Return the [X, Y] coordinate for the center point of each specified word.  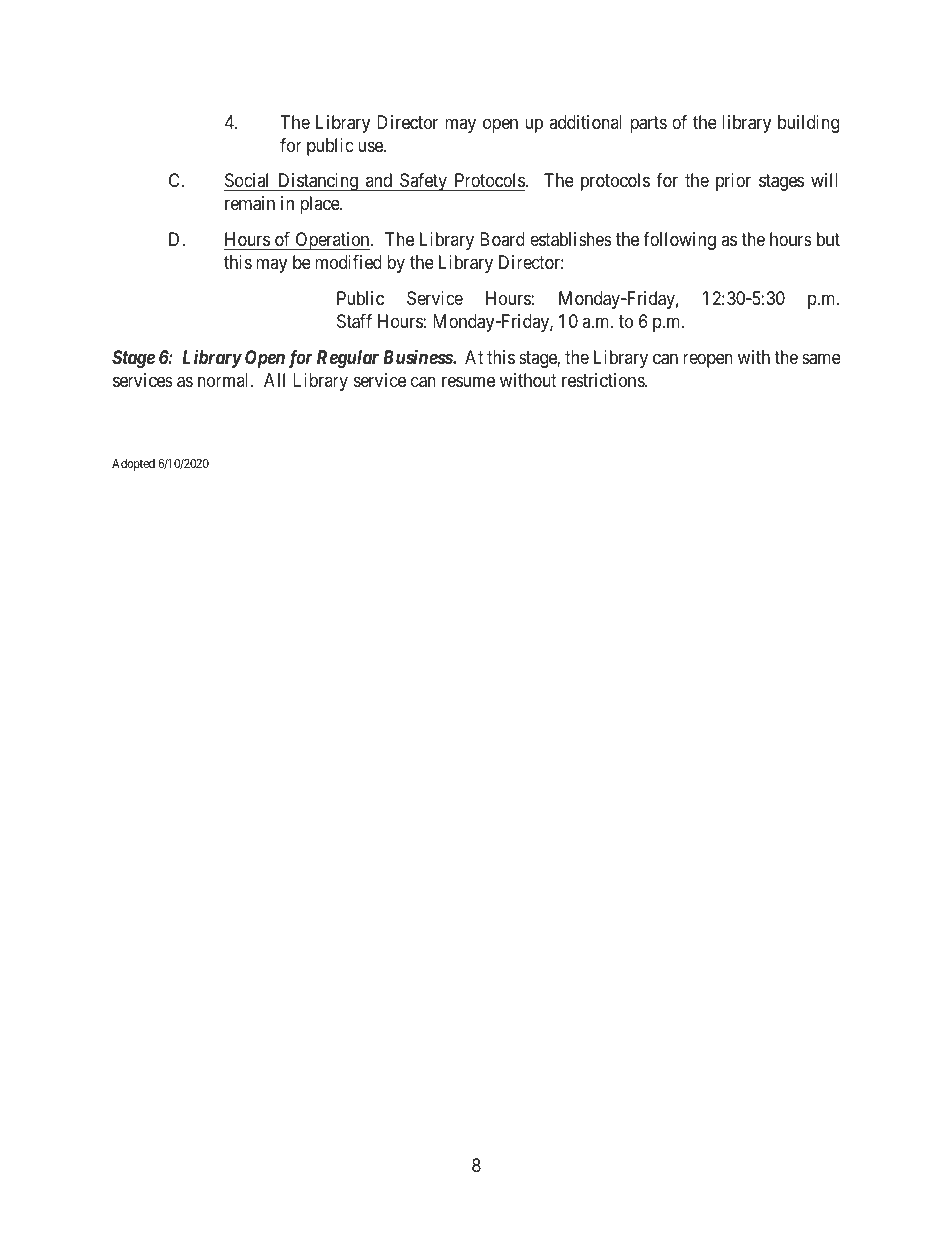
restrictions [604, 380]
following [679, 241]
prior [733, 182]
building [808, 124]
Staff [354, 321]
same [821, 359]
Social [248, 182]
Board [502, 239]
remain [250, 203]
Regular [348, 359]
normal [225, 380]
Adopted [133, 465]
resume [468, 381]
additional [585, 122]
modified [348, 262]
